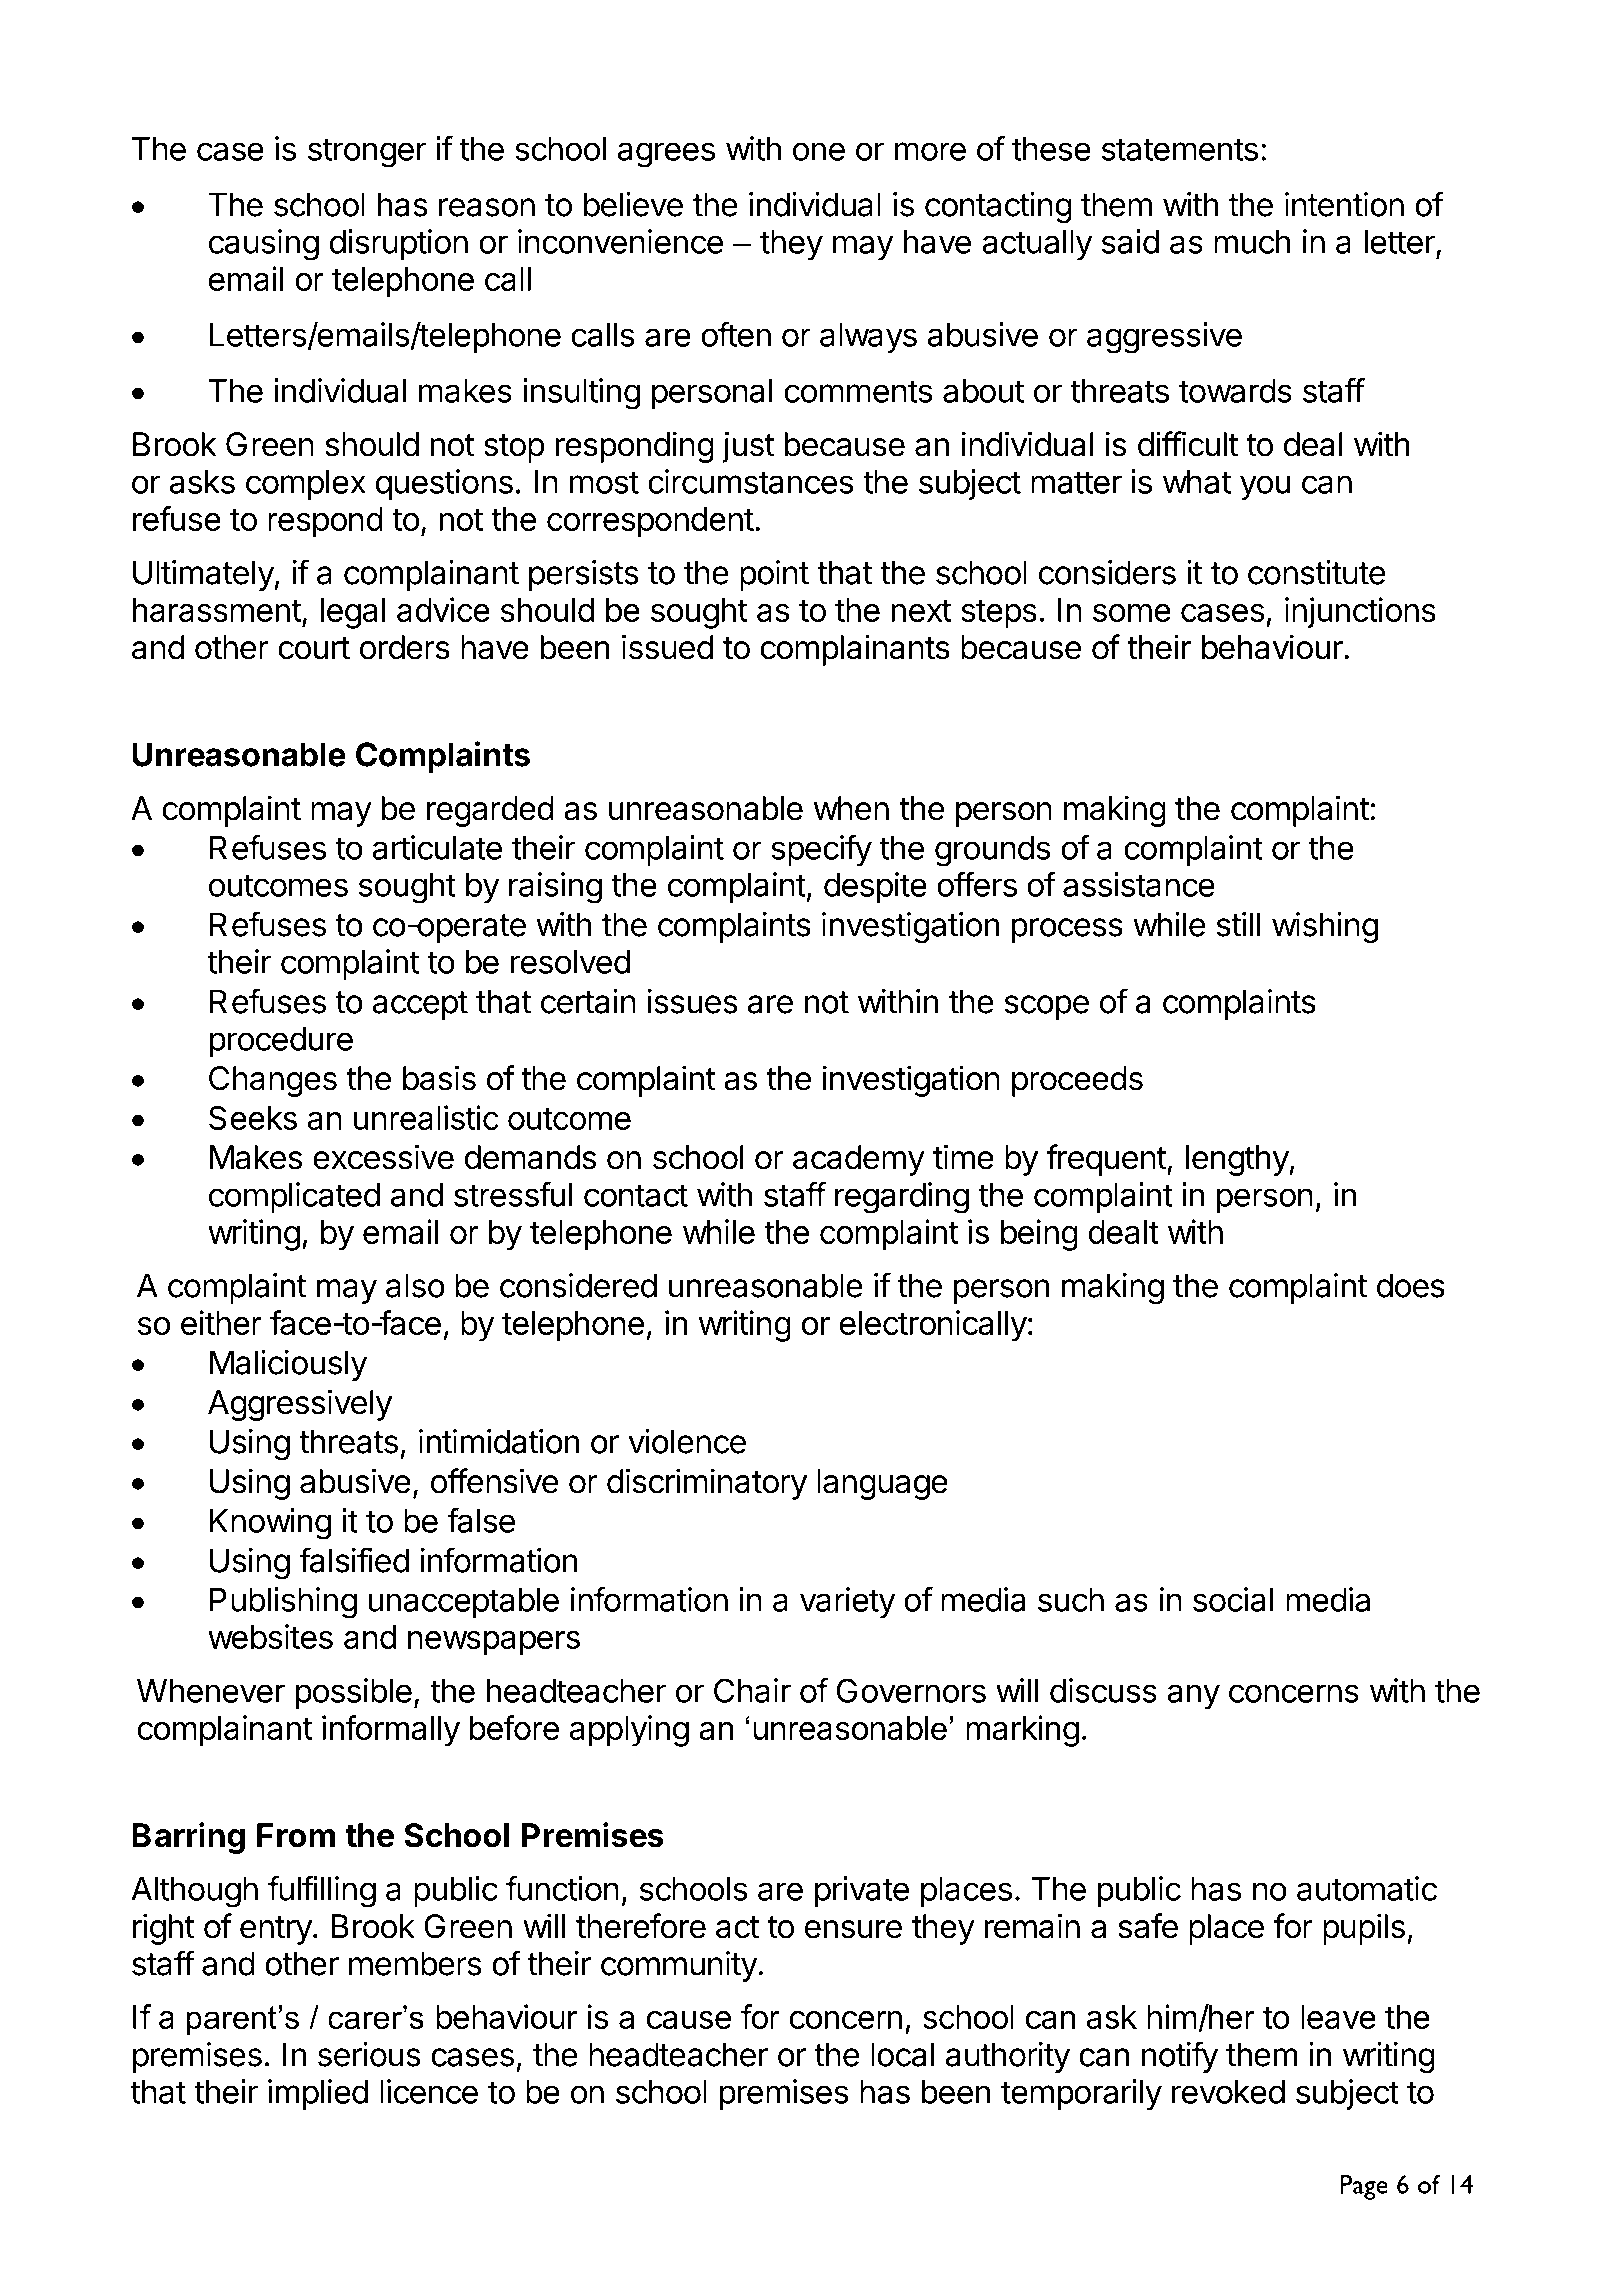  What do you see at coordinates (859, 1160) in the screenshot?
I see `academy` at bounding box center [859, 1160].
